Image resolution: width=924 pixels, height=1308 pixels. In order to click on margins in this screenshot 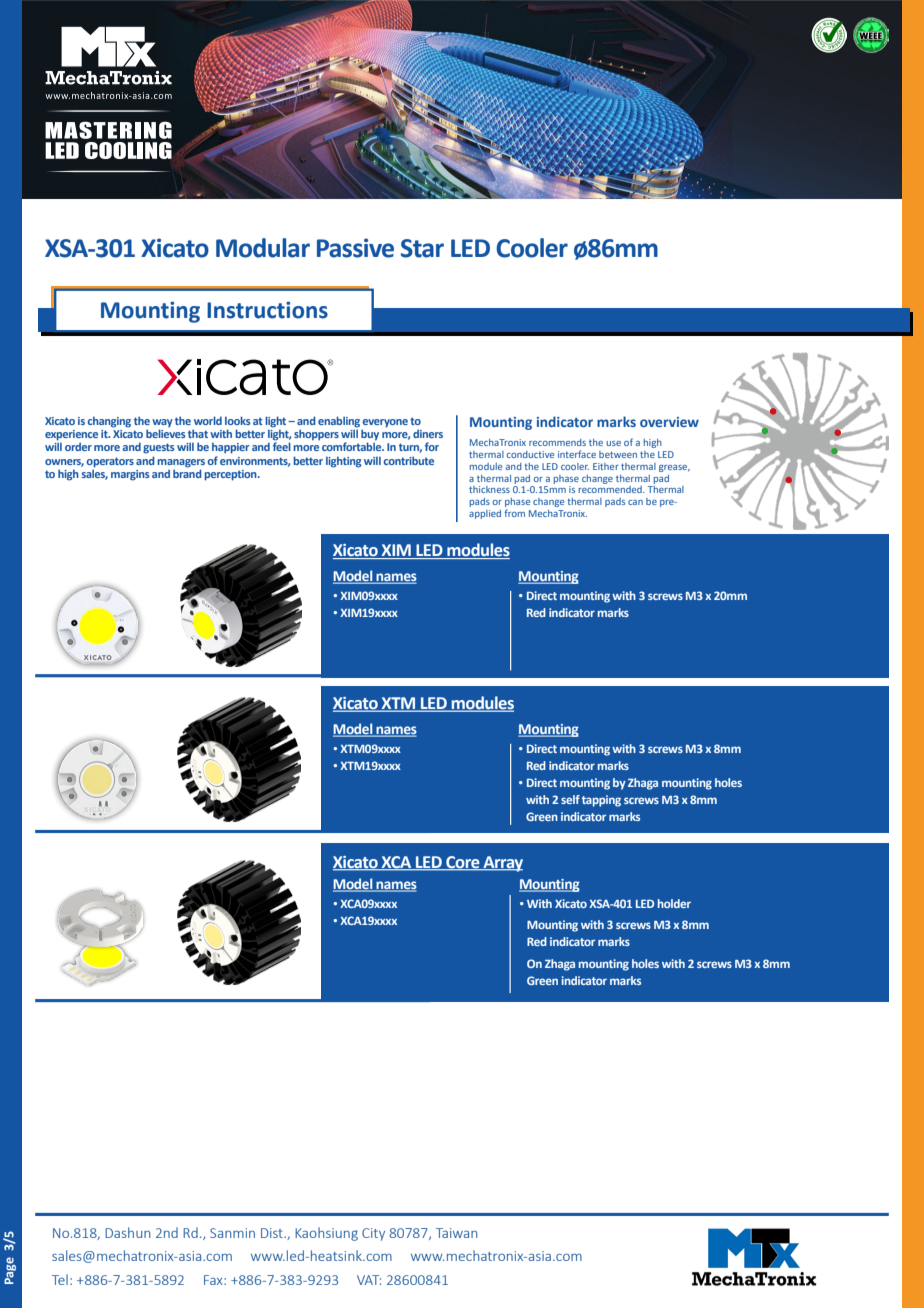, I will do `click(130, 475)`.
